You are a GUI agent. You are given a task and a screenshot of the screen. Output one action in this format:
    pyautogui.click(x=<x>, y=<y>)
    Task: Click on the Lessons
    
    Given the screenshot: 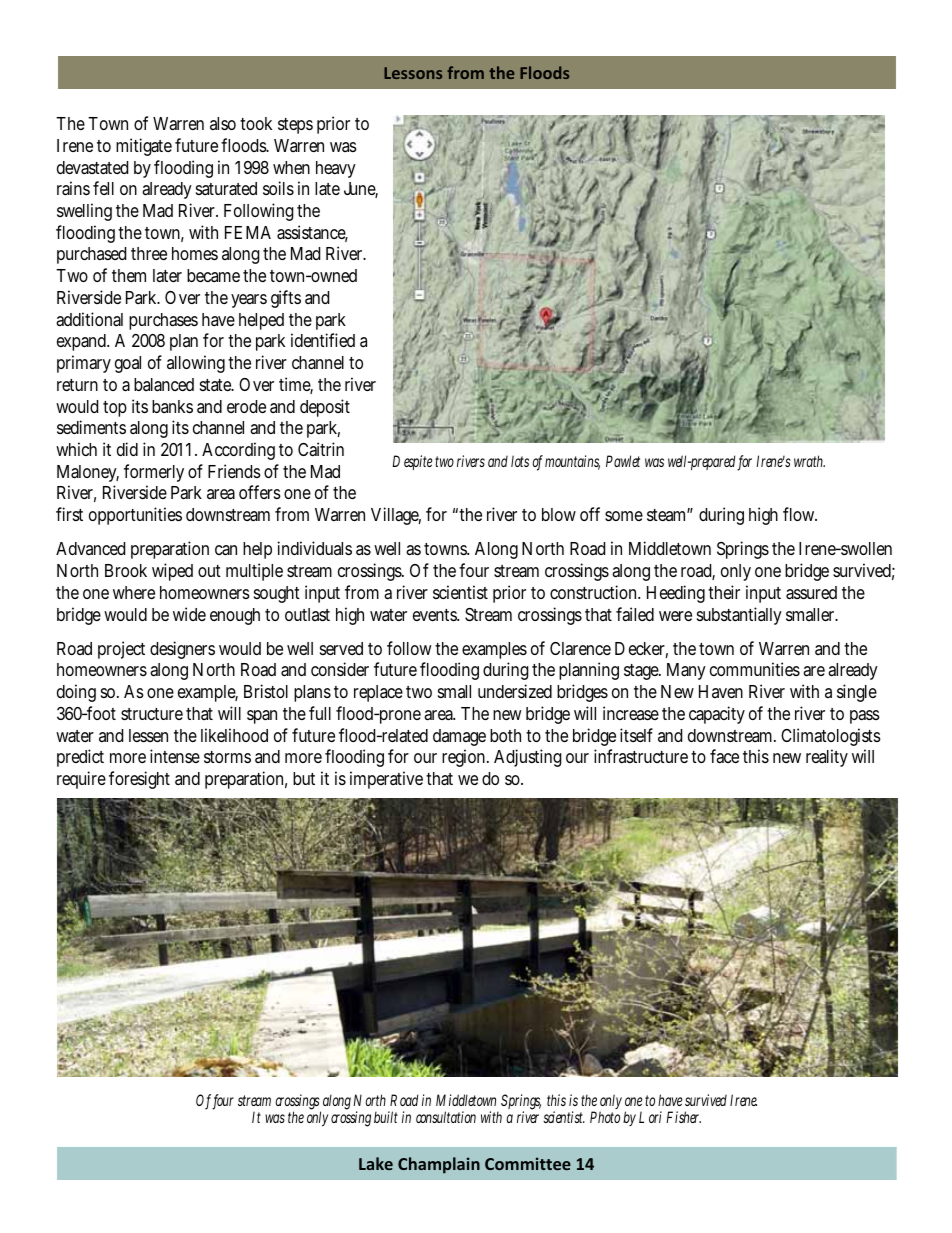 What is the action you would take?
    pyautogui.click(x=413, y=73)
